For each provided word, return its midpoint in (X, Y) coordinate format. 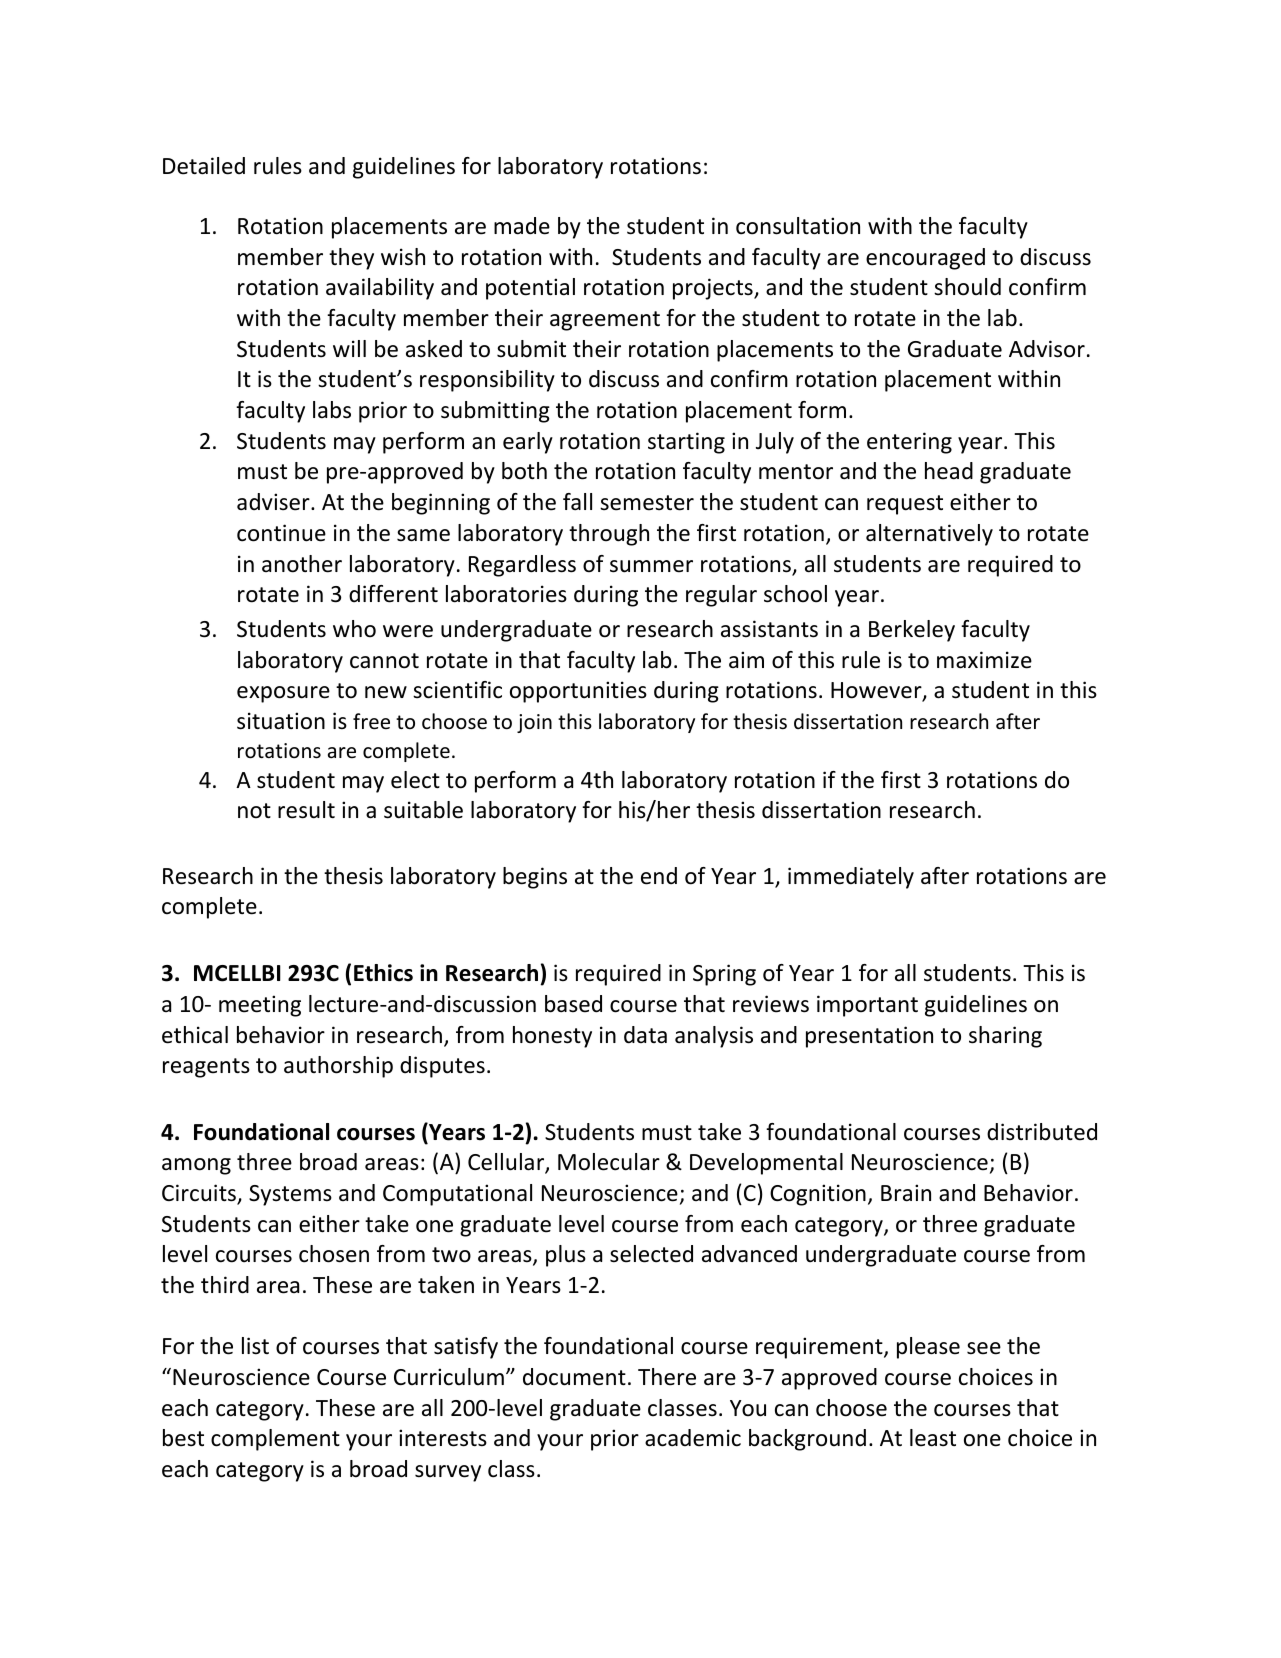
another (302, 564)
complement (275, 1440)
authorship (338, 1067)
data (645, 1035)
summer (651, 566)
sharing (1005, 1037)
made (522, 226)
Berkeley (912, 631)
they (351, 259)
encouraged (925, 259)
